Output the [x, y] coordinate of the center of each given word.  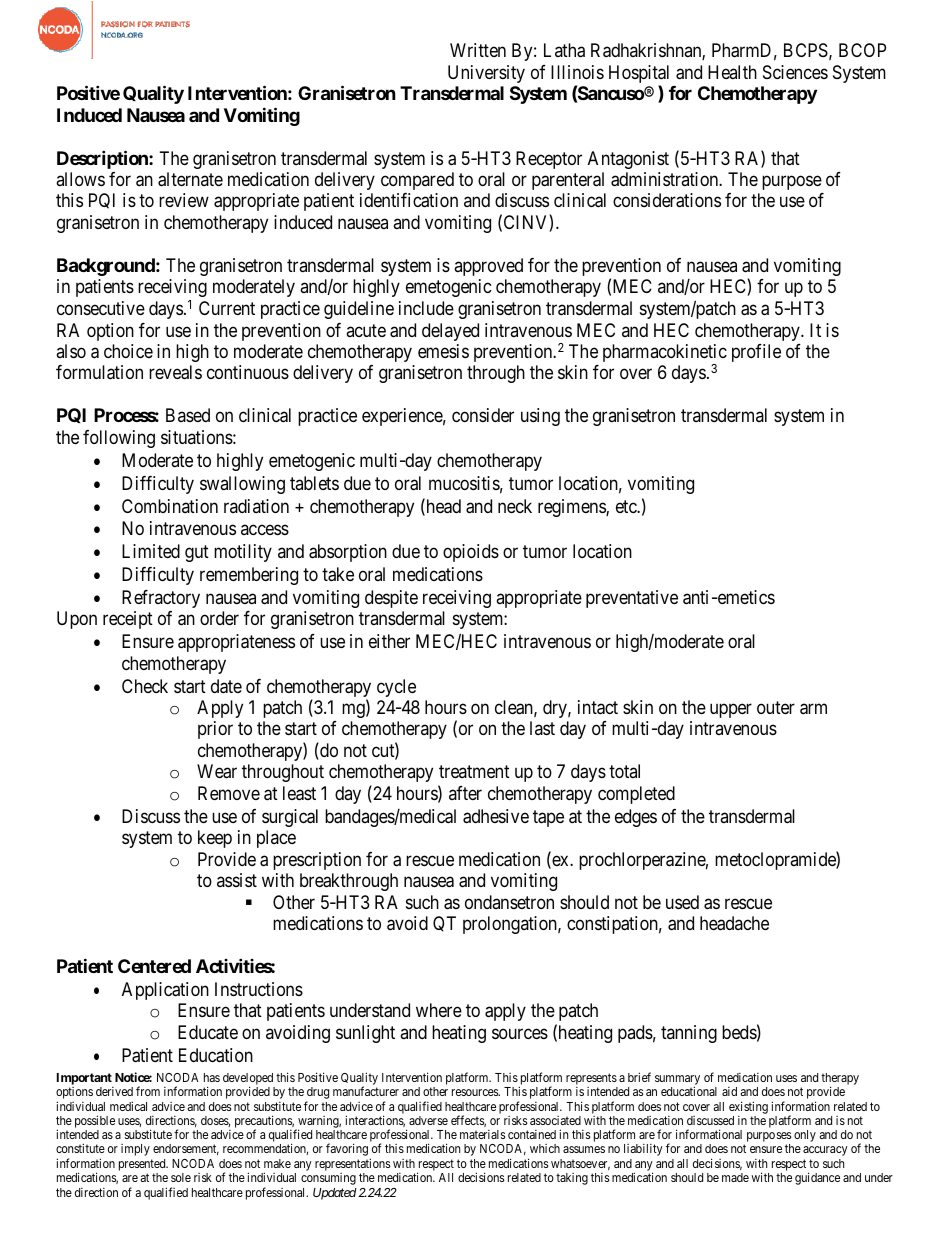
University [486, 74]
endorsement [186, 1149]
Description [103, 159]
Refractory [161, 599]
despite [391, 599]
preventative [632, 599]
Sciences [795, 72]
